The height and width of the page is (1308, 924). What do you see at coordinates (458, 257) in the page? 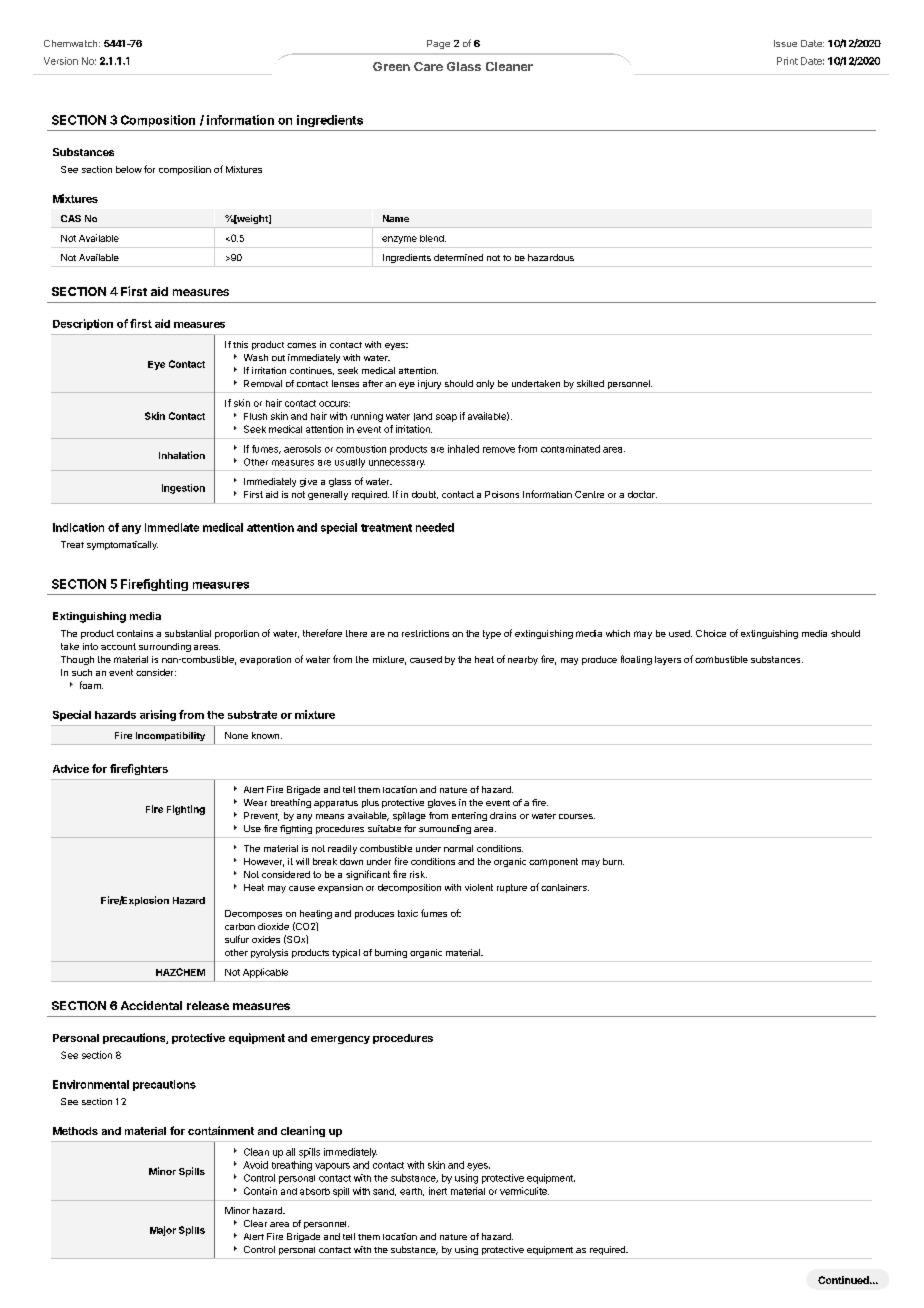
I see `determined` at bounding box center [458, 257].
